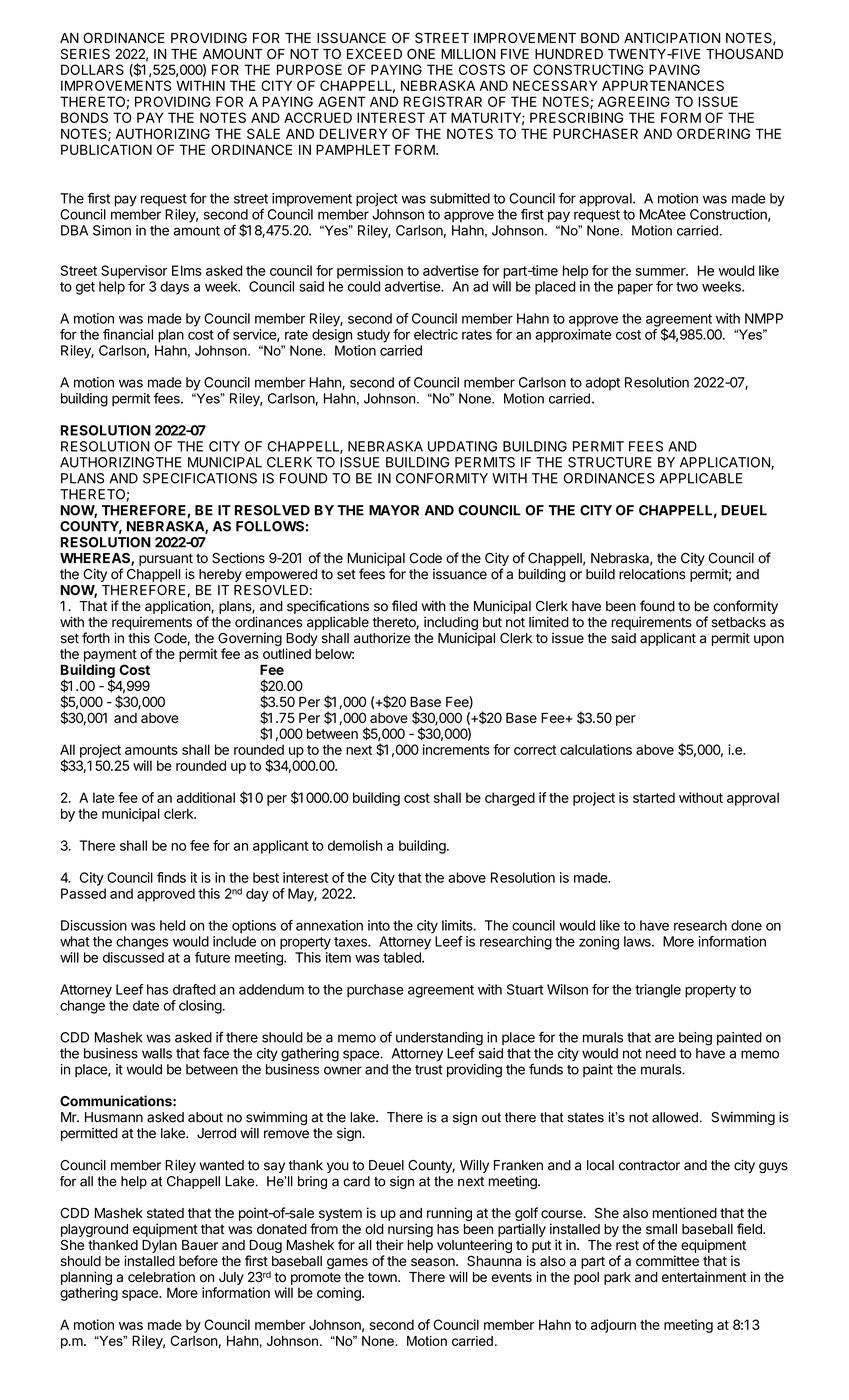  I want to click on REGISTRAR, so click(443, 101).
